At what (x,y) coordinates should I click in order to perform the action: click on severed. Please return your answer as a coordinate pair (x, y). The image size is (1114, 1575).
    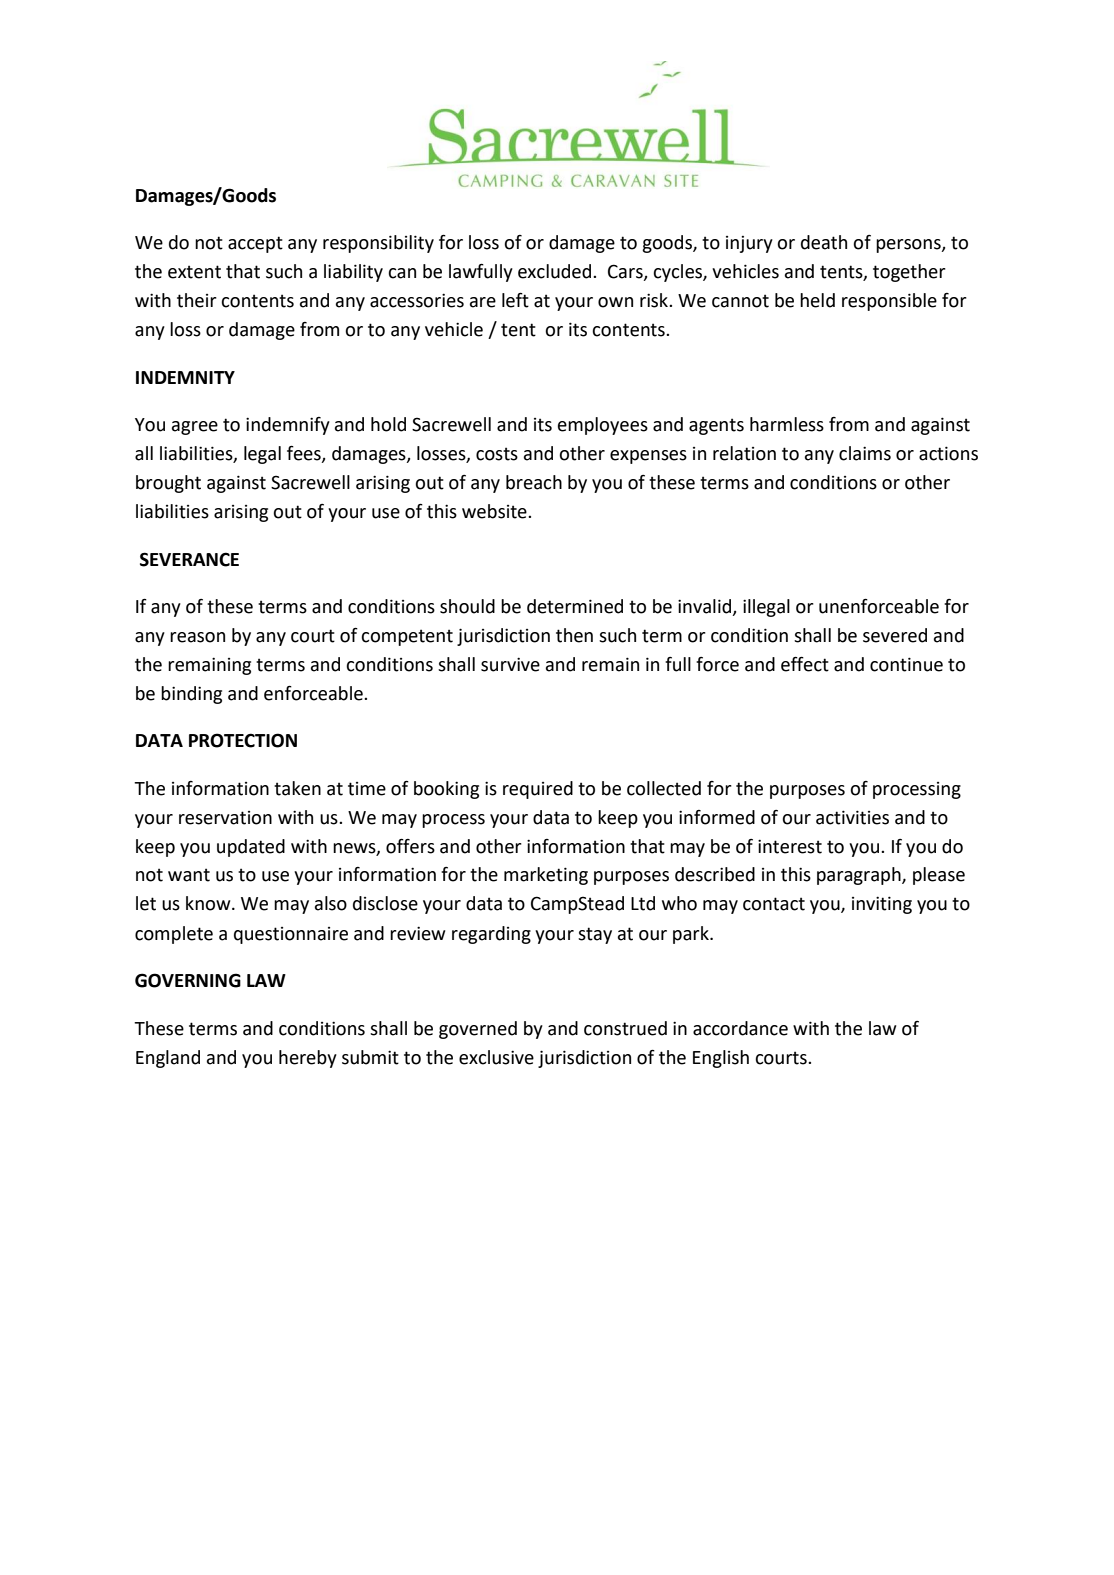
    Looking at the image, I should click on (895, 635).
